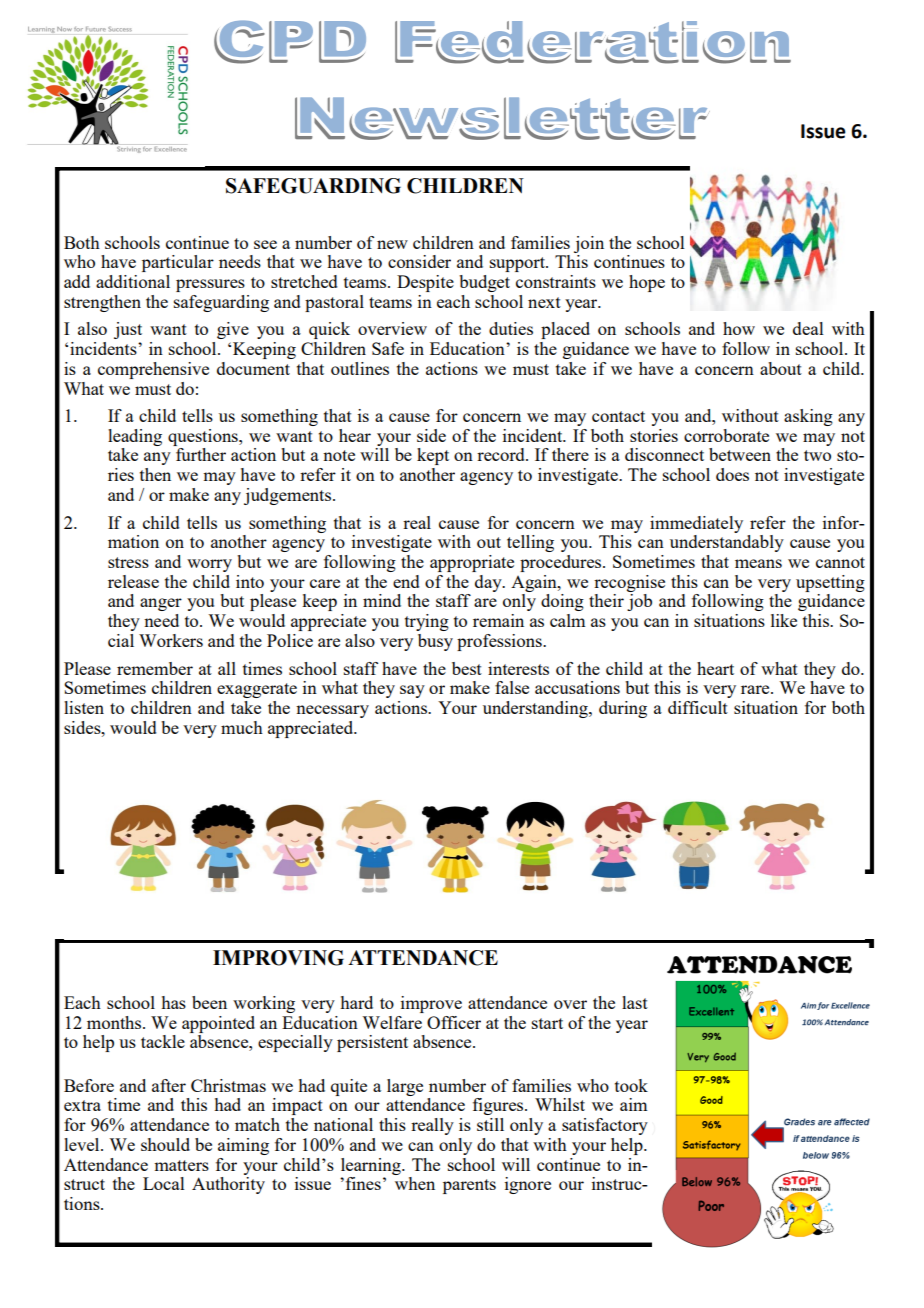 The image size is (924, 1308). Describe the element at coordinates (739, 328) in the page. I see `how` at that location.
